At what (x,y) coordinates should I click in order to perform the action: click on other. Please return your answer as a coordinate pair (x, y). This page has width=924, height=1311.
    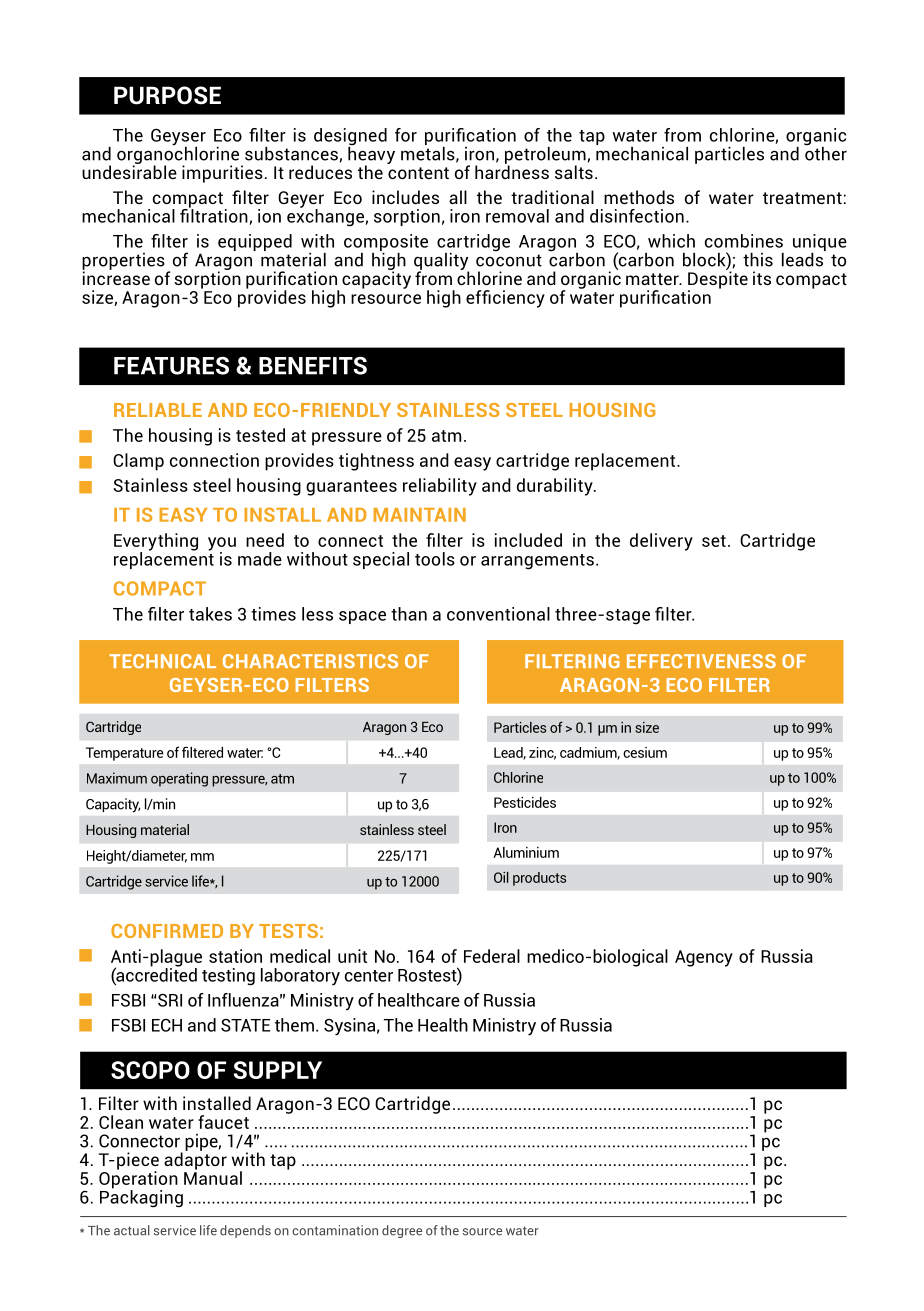
    Looking at the image, I should click on (825, 152).
